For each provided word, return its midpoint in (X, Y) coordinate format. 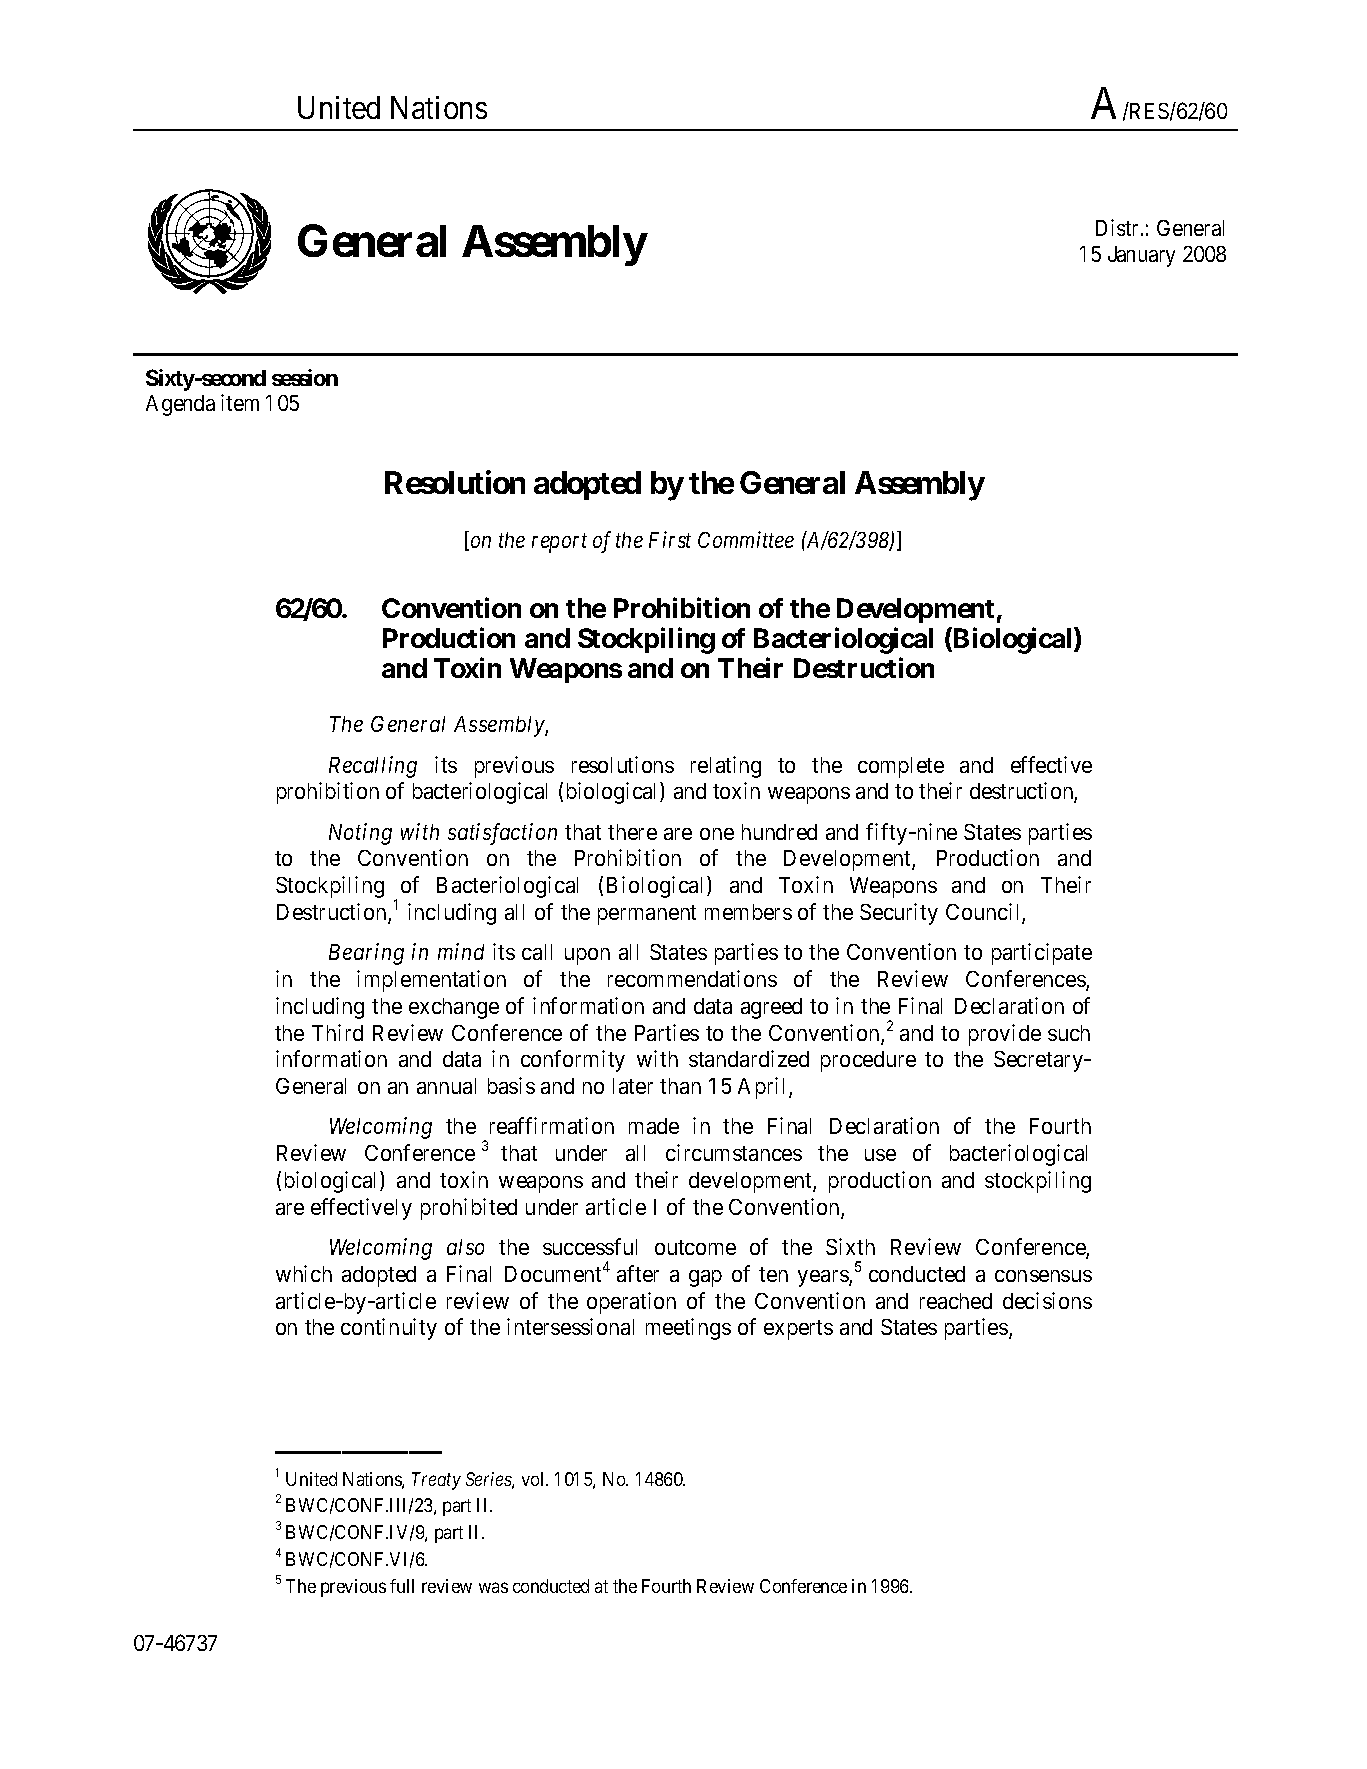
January (1141, 256)
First (670, 540)
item (240, 402)
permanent (647, 915)
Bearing (366, 954)
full (402, 1586)
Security (899, 914)
